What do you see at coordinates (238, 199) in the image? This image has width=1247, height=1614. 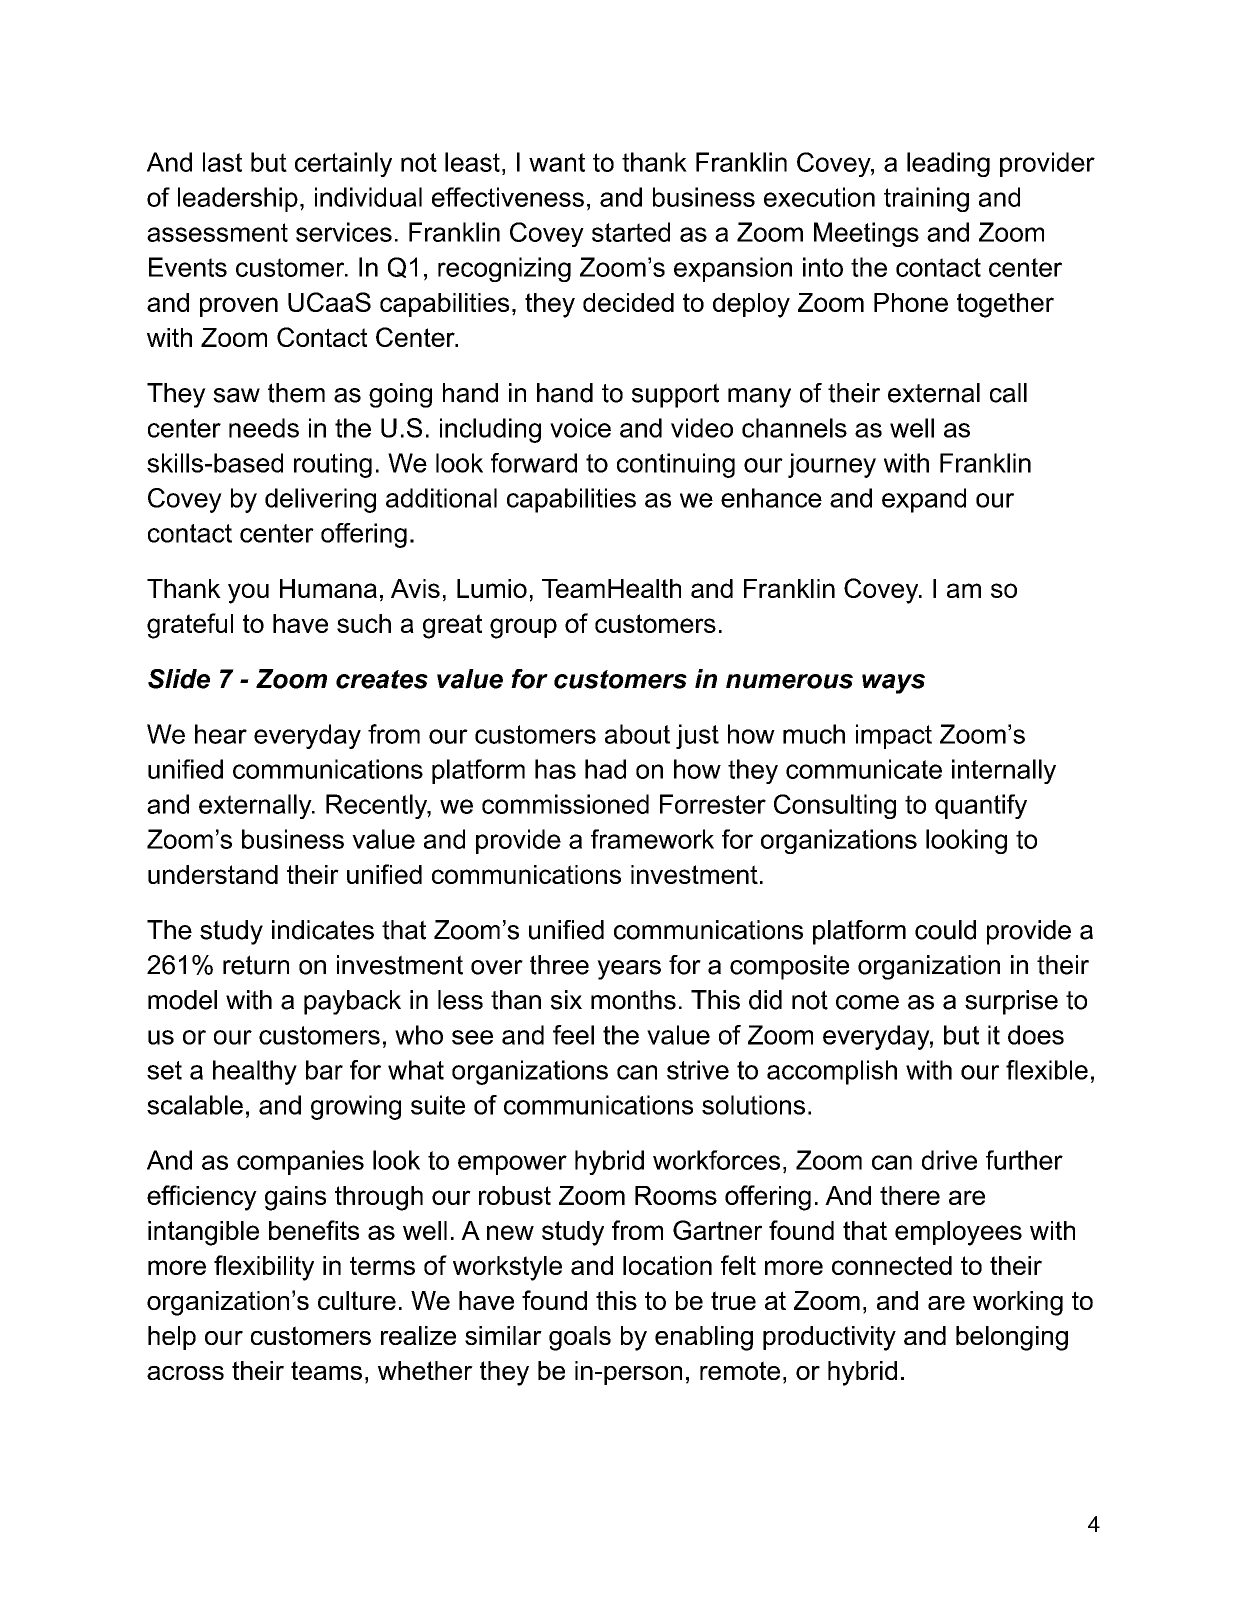 I see `leadership` at bounding box center [238, 199].
